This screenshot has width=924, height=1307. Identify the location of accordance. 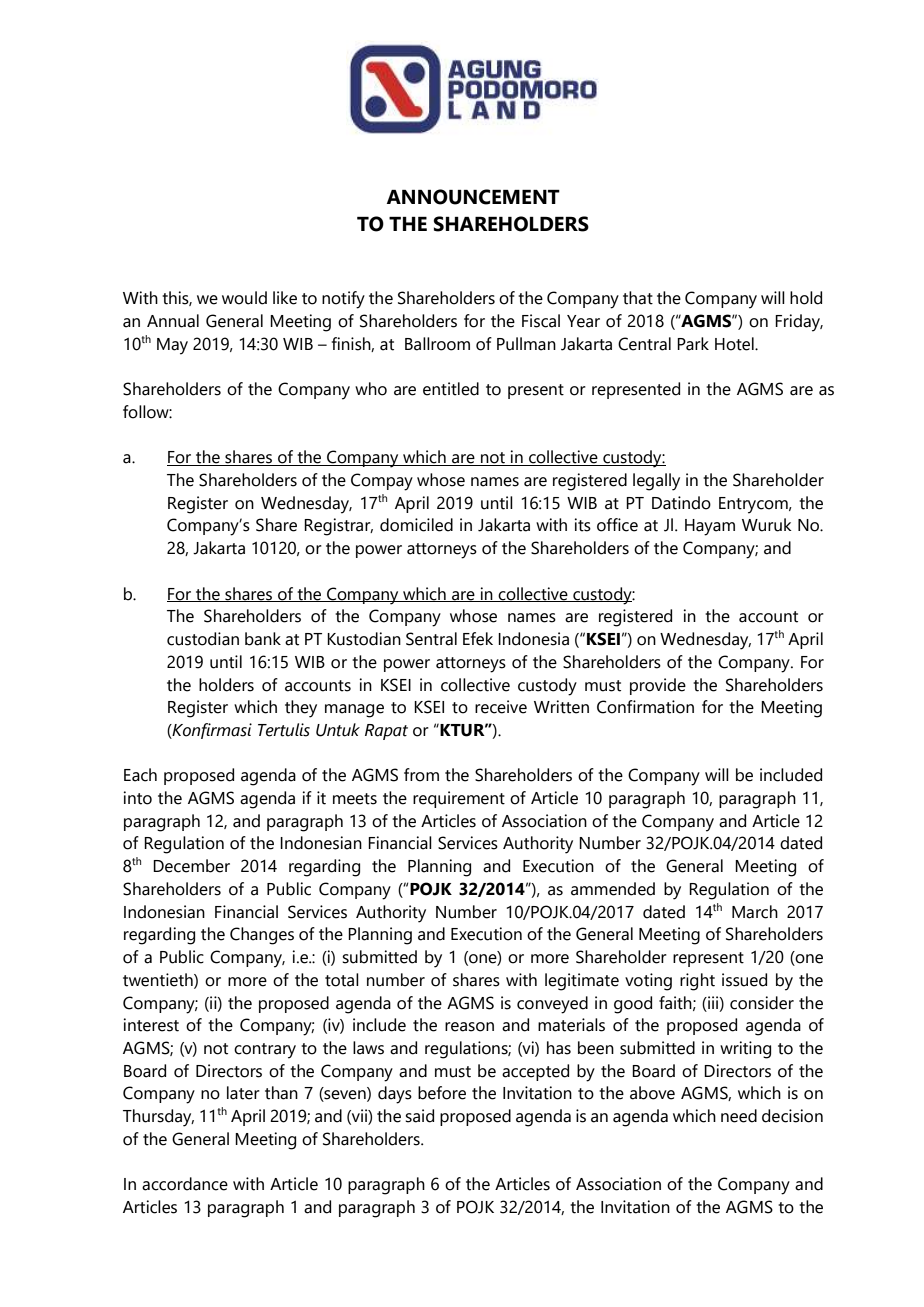
(185, 1184).
